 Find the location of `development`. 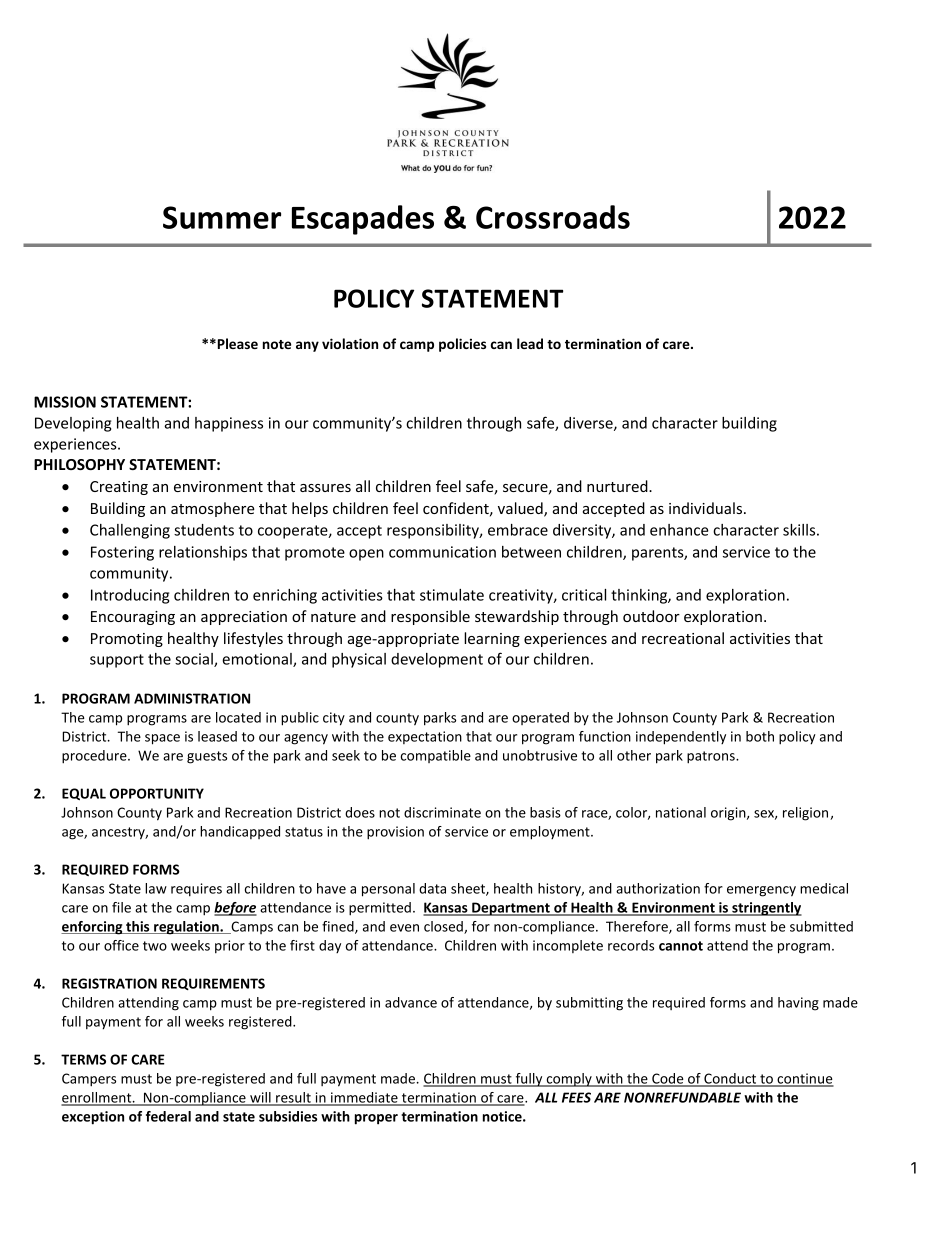

development is located at coordinates (437, 660).
